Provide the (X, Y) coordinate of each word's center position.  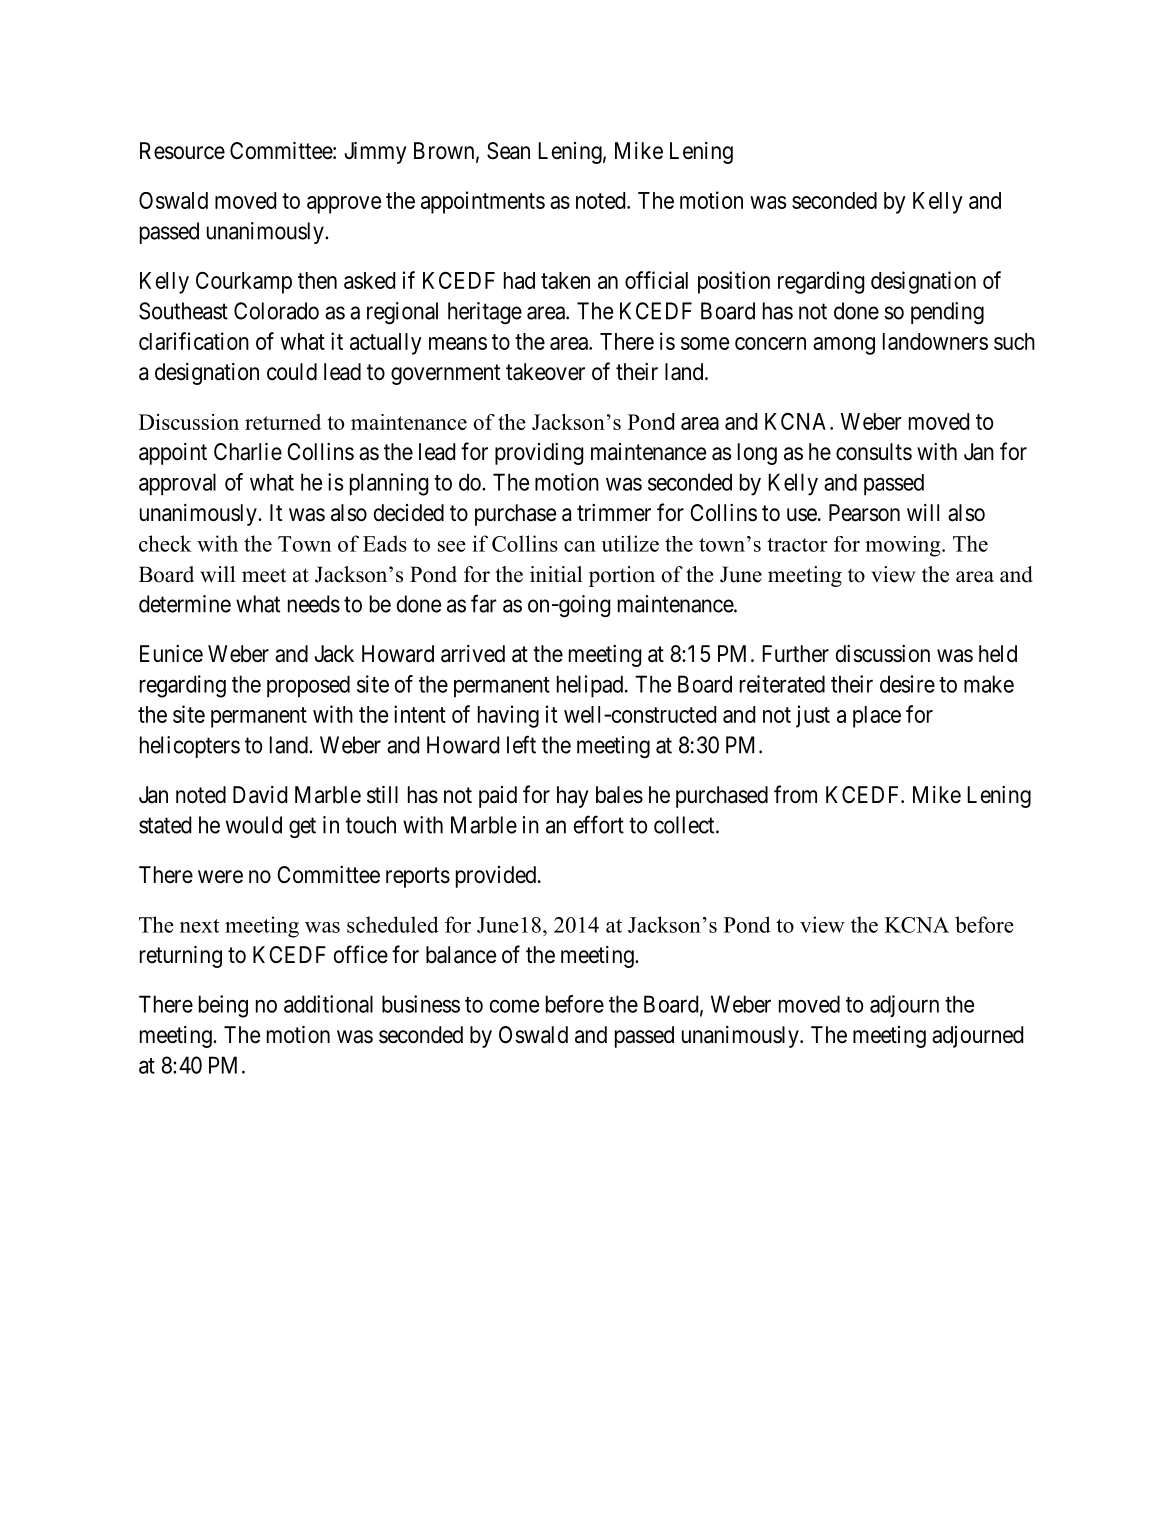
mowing (904, 546)
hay (573, 797)
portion (622, 576)
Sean (508, 151)
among (844, 346)
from (795, 794)
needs (314, 604)
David (260, 795)
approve (344, 205)
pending (947, 313)
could (292, 372)
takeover (545, 372)
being (223, 1006)
